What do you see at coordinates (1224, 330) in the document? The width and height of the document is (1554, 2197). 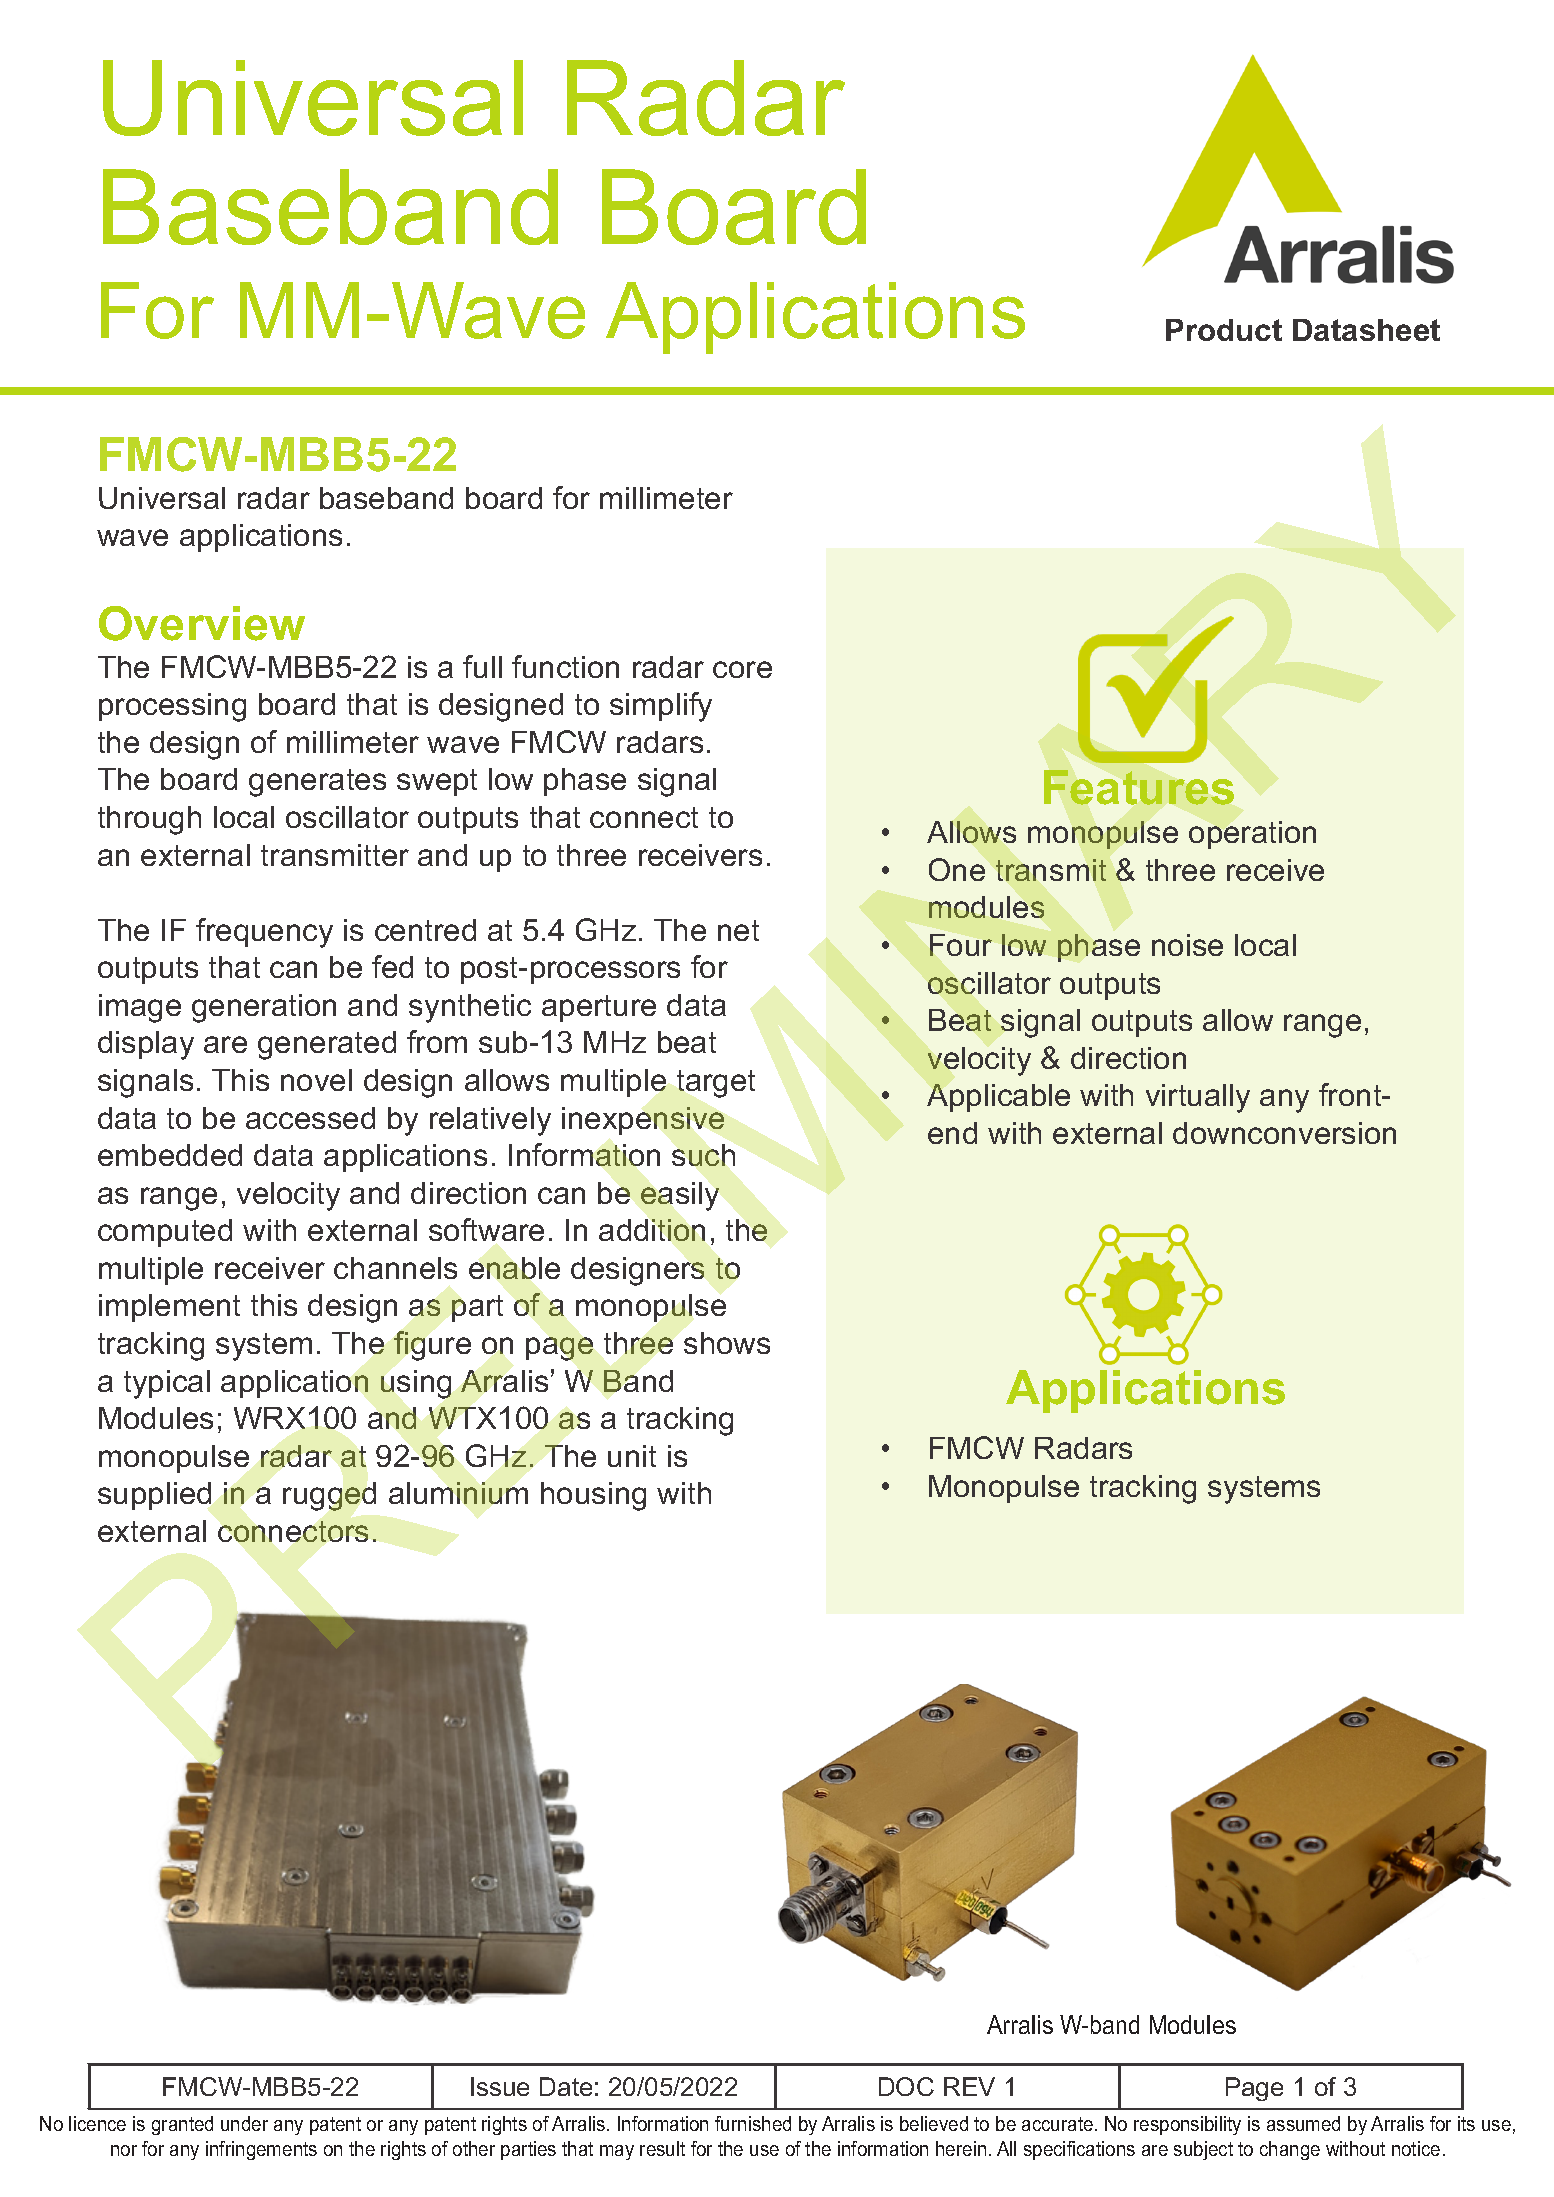 I see `Product` at bounding box center [1224, 330].
